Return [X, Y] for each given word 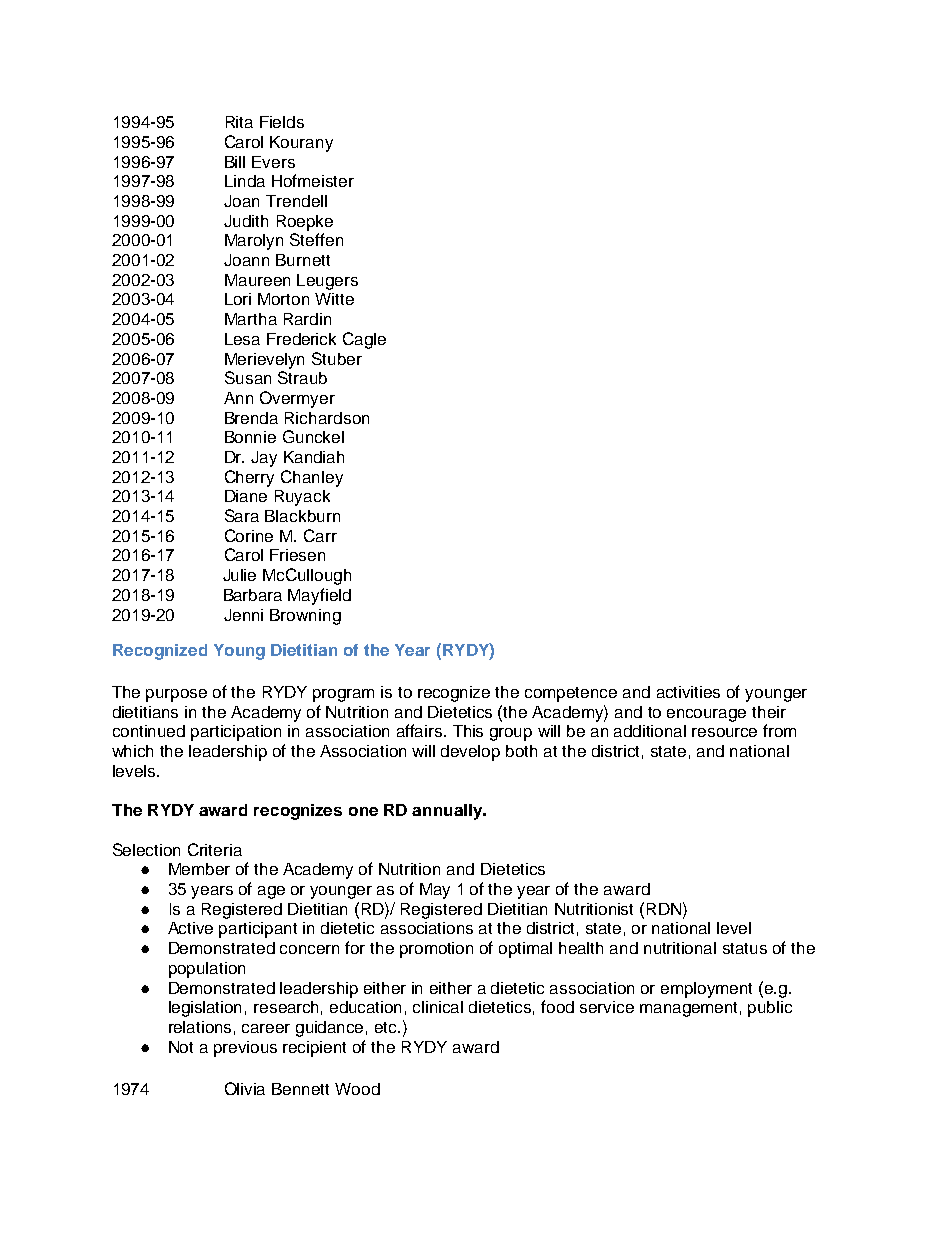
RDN [664, 909]
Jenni [243, 615]
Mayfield [319, 596]
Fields [282, 122]
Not [181, 1047]
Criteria [215, 849]
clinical [438, 1007]
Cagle [364, 340]
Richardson [327, 418]
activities [688, 692]
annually [448, 812]
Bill [235, 162]
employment [706, 990]
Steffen [316, 239]
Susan [248, 377]
